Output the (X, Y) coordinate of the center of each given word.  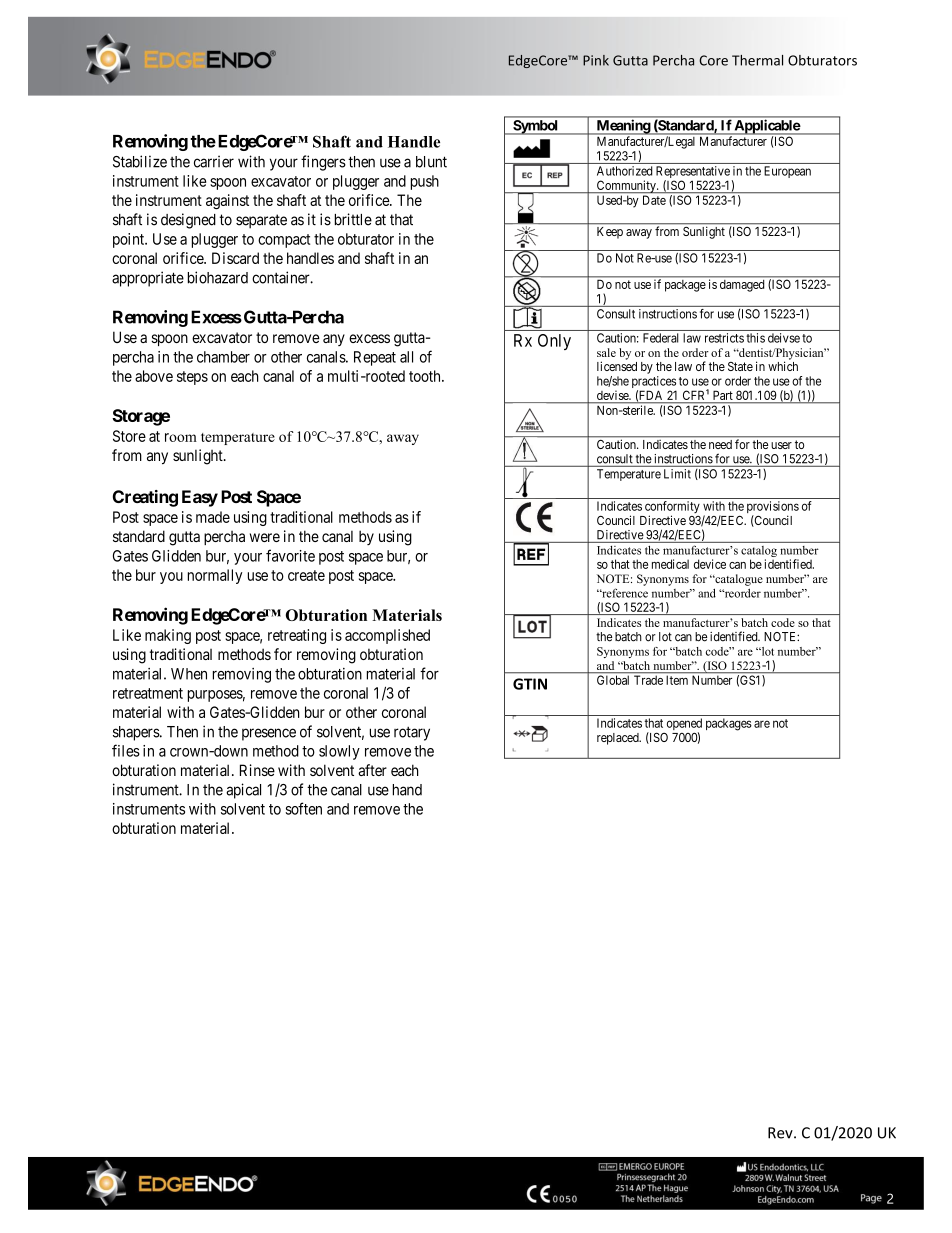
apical (243, 791)
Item (677, 680)
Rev (781, 1133)
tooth (426, 376)
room (181, 437)
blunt (431, 162)
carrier (214, 161)
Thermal (757, 60)
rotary (412, 734)
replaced (619, 739)
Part (723, 395)
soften (304, 808)
